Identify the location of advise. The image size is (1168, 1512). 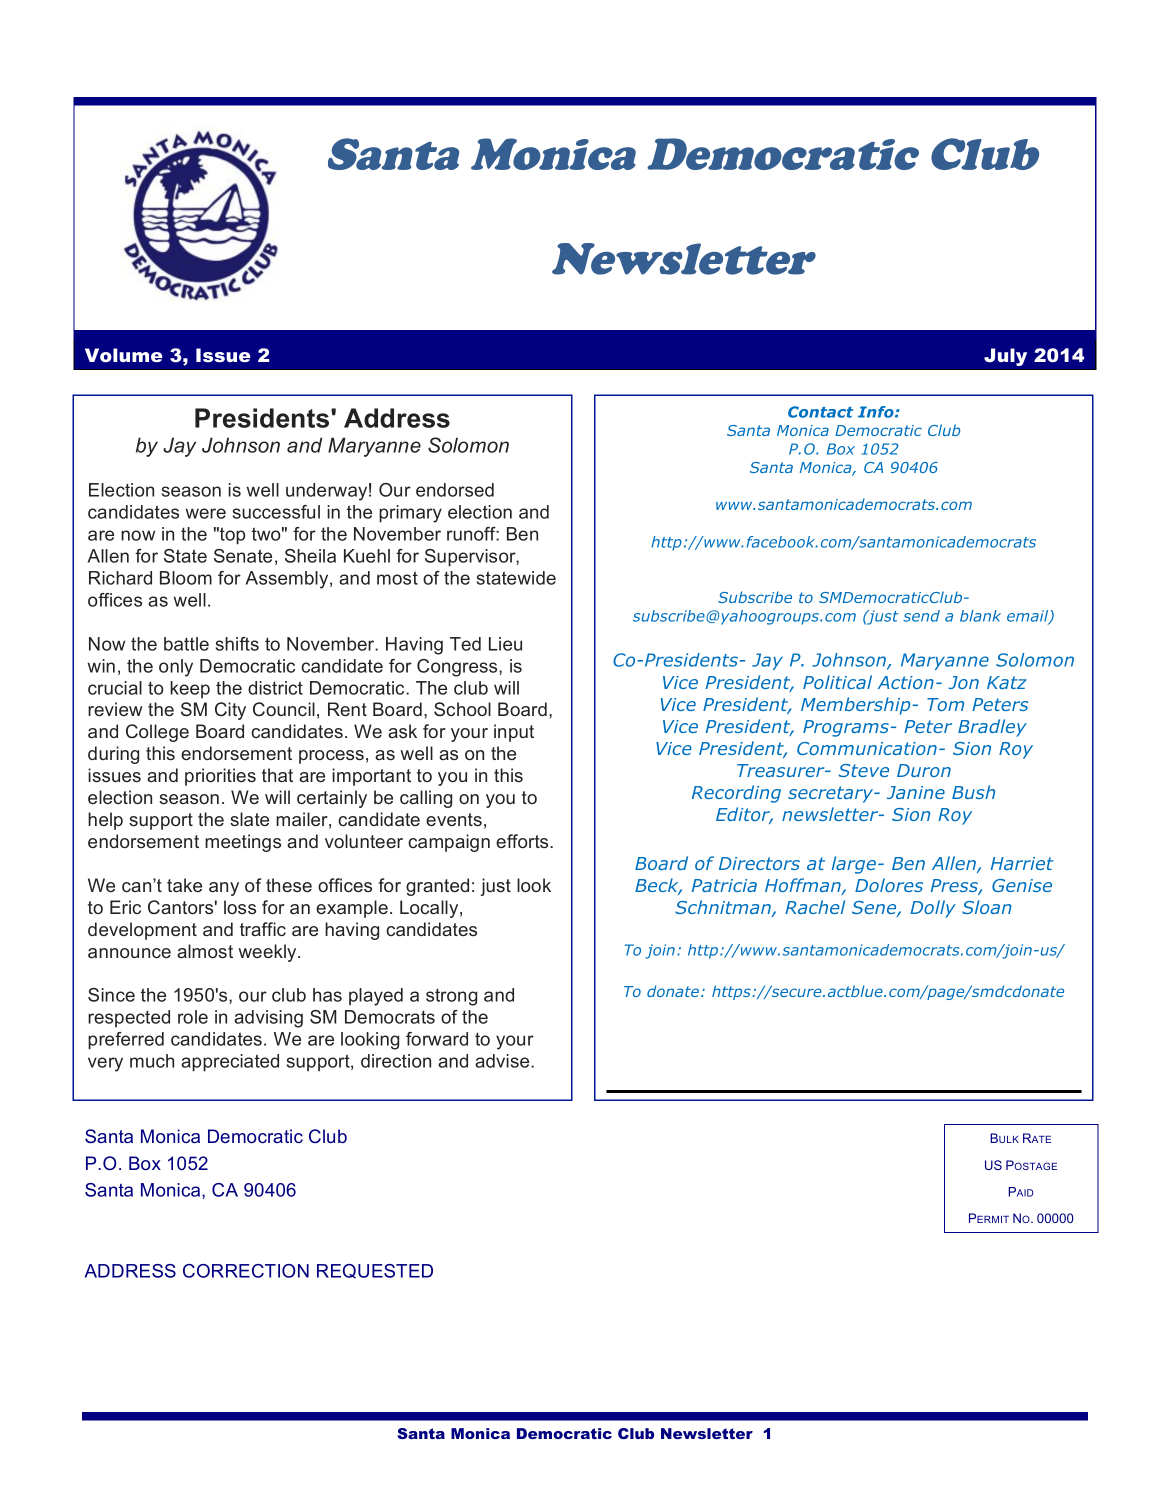
(503, 1061).
